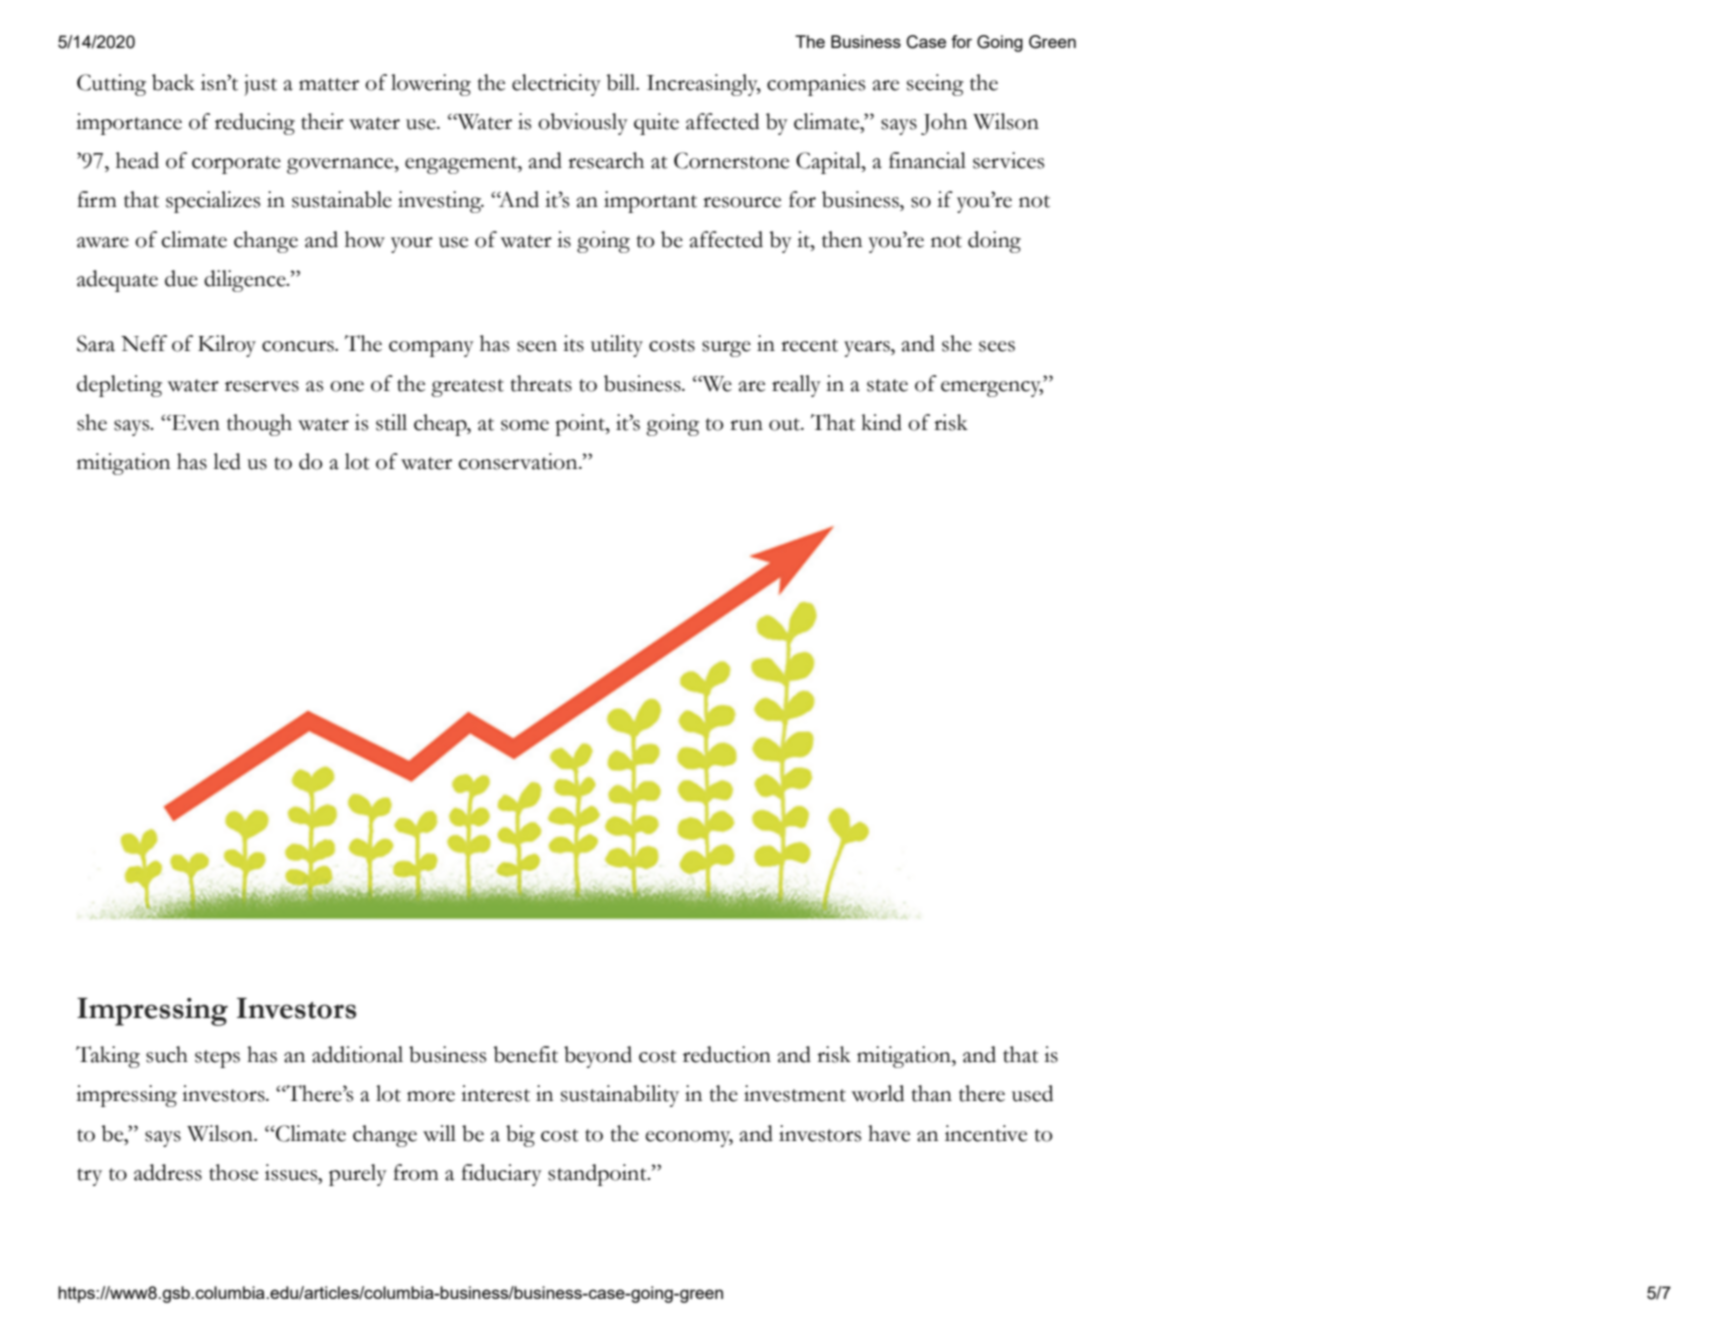 The height and width of the image is (1336, 1729). What do you see at coordinates (233, 1172) in the image?
I see `those` at bounding box center [233, 1172].
